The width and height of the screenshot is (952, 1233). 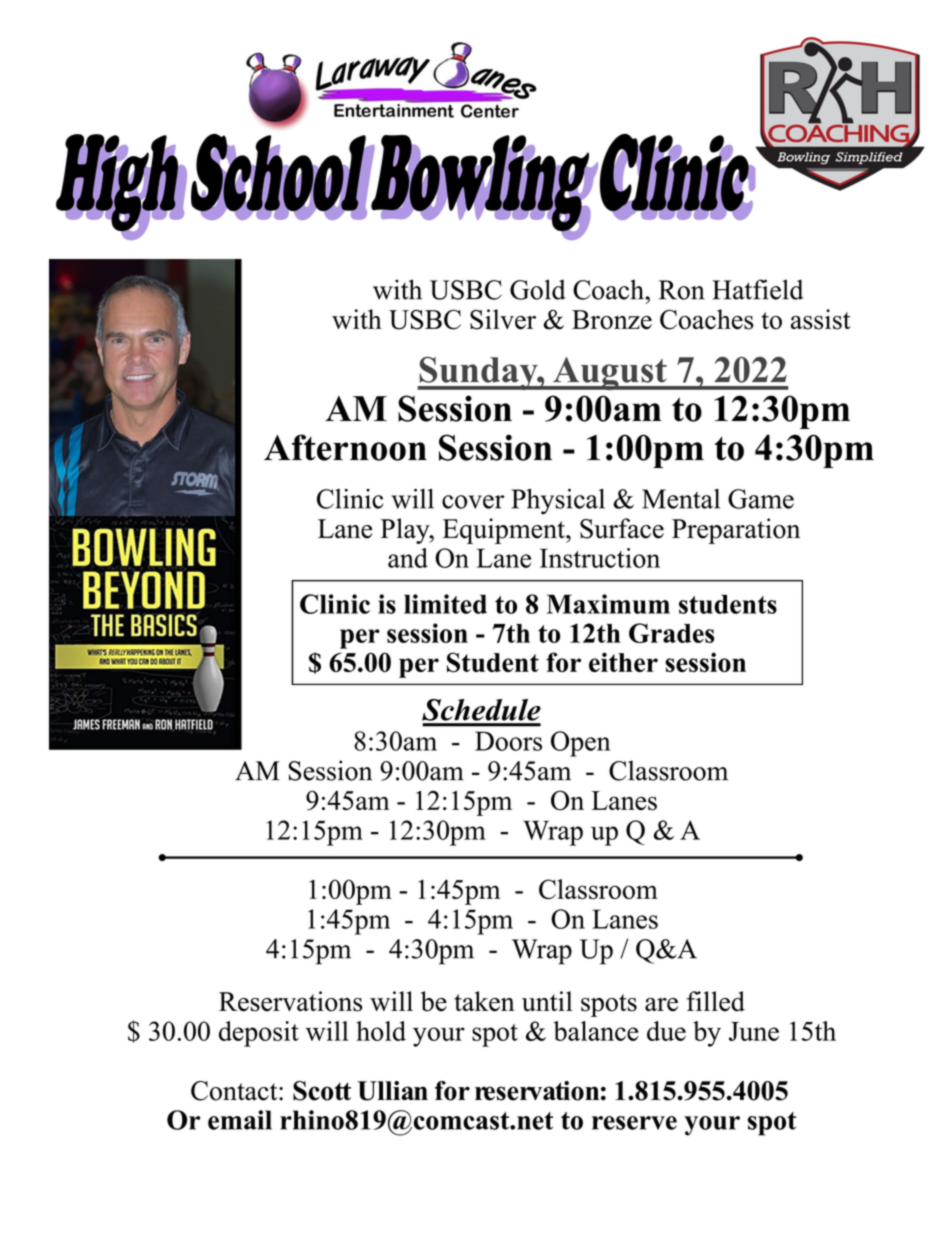 What do you see at coordinates (634, 1123) in the screenshot?
I see `reserve` at bounding box center [634, 1123].
